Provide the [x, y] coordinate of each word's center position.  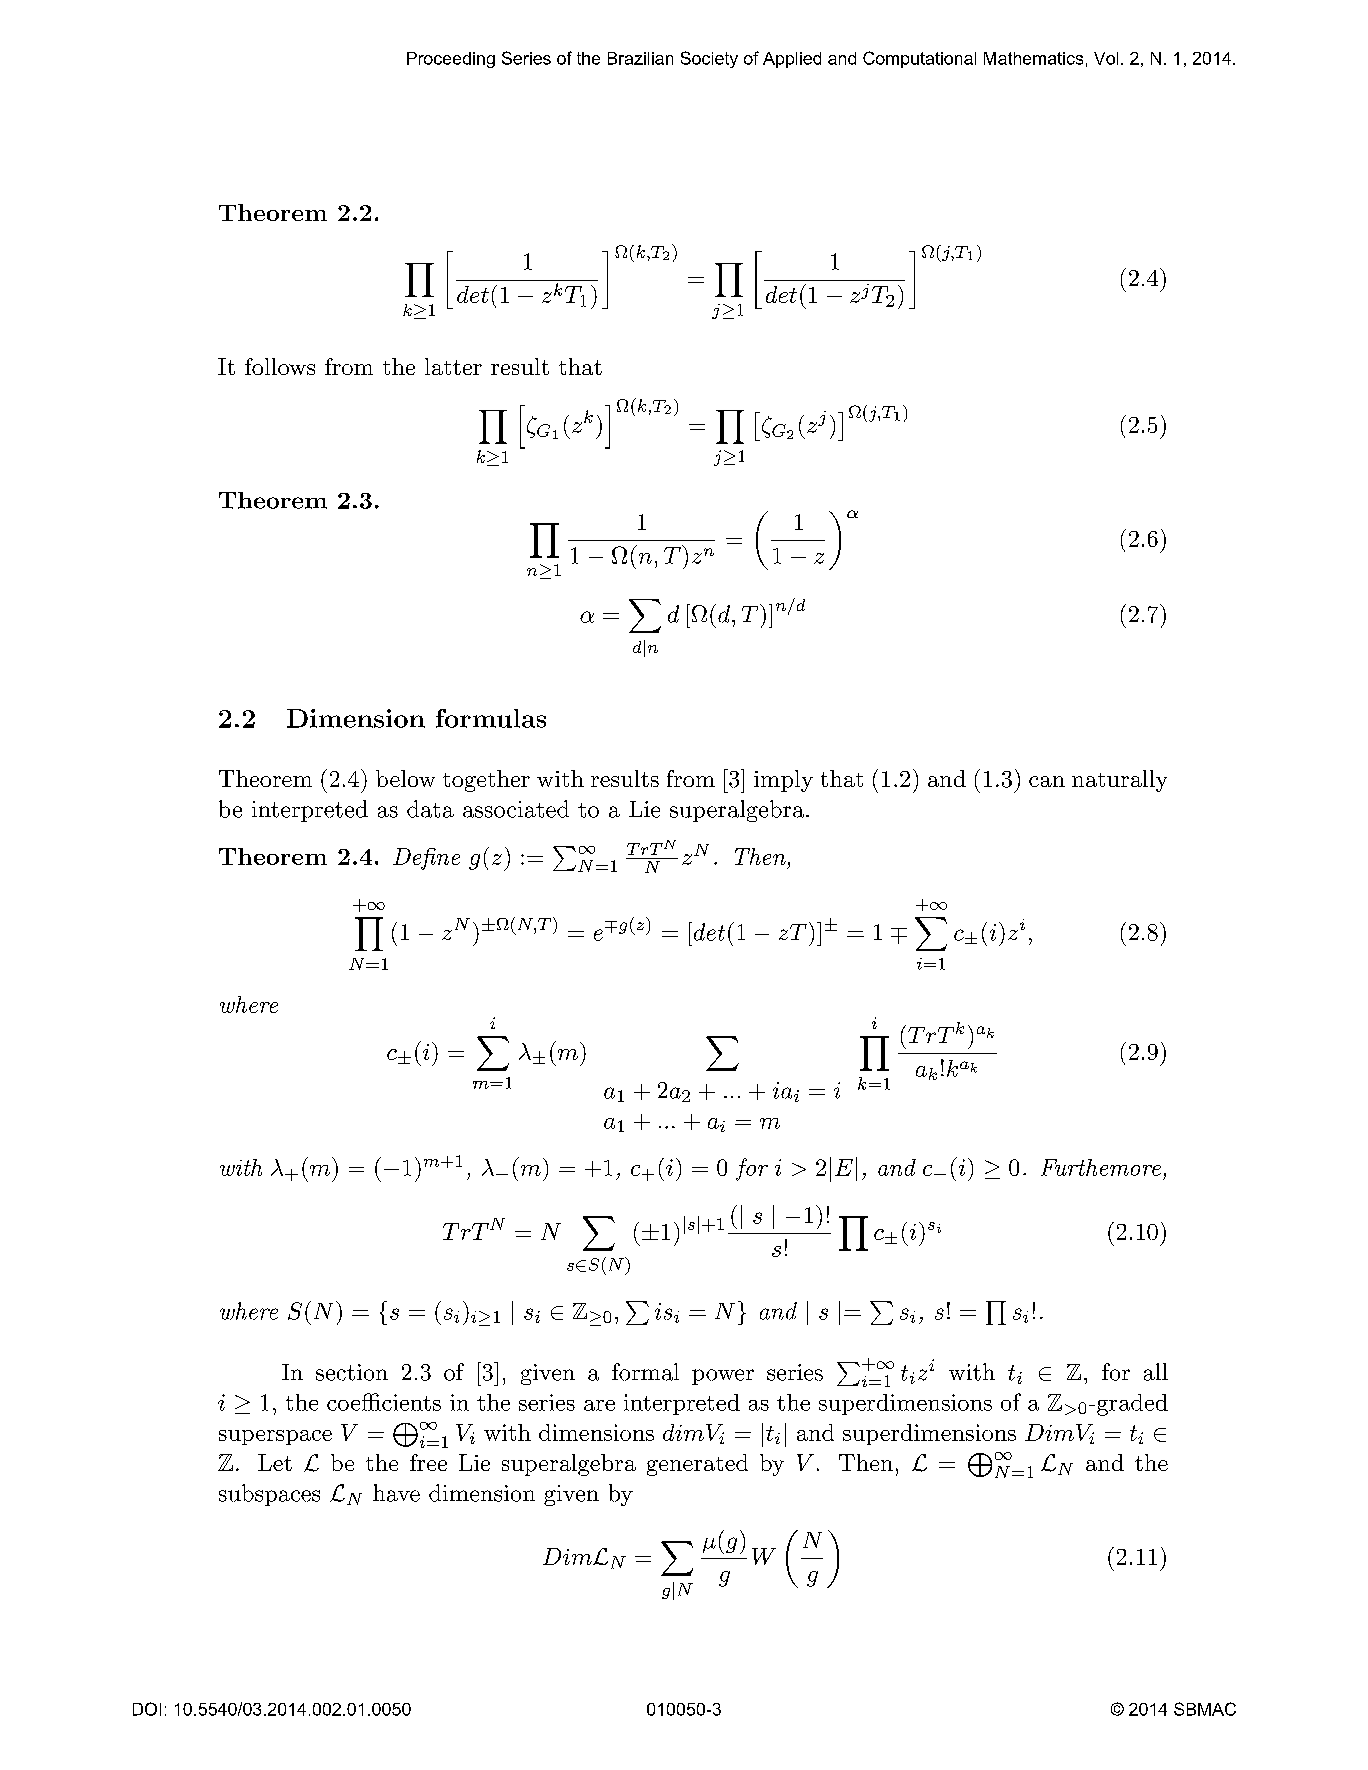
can [1047, 781]
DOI [147, 1709]
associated [516, 809]
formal [645, 1372]
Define [426, 859]
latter [453, 366]
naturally [1119, 781]
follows [280, 366]
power [723, 1377]
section [352, 1372]
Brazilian [640, 58]
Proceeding [451, 60]
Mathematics [1033, 58]
